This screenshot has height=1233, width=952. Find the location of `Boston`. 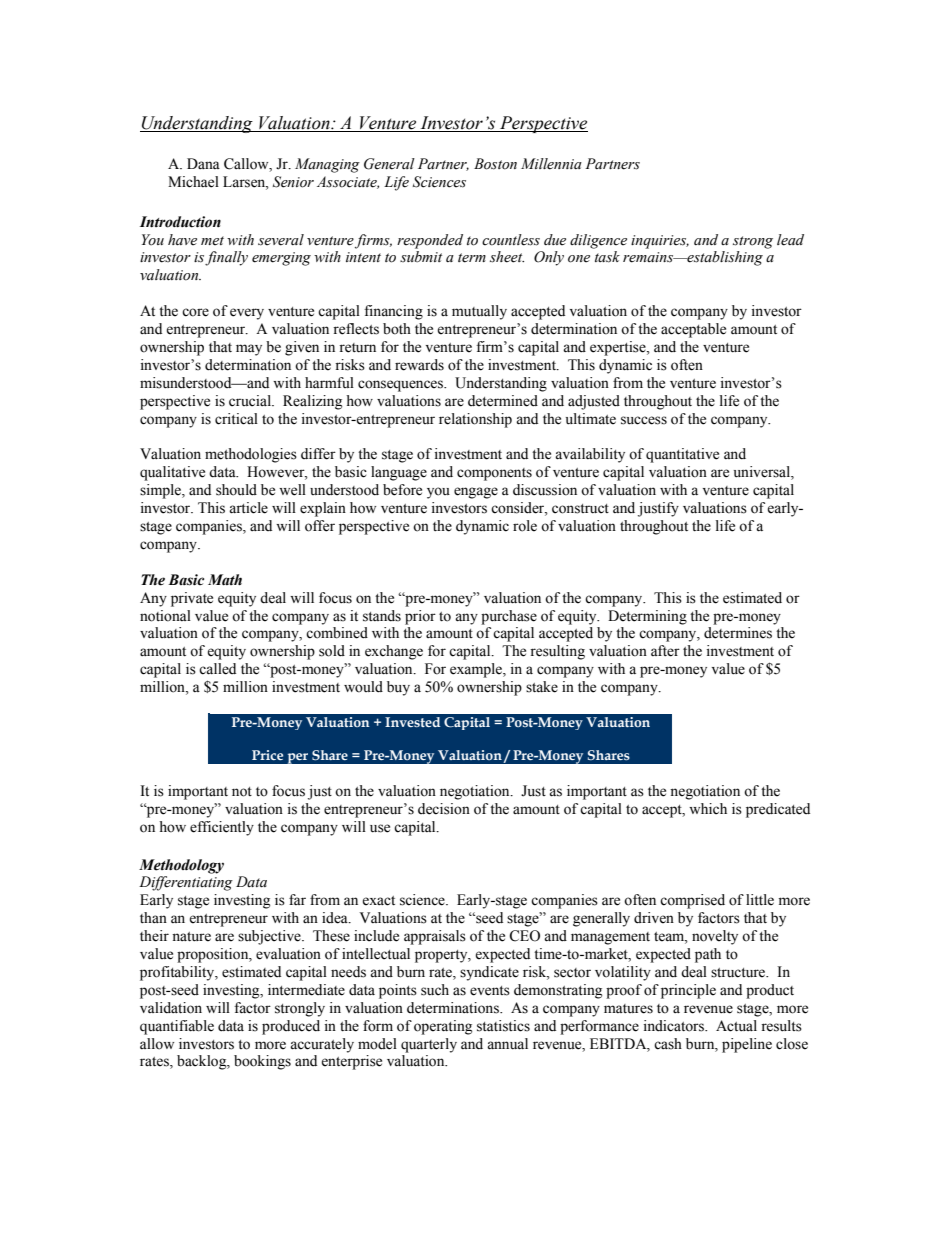

Boston is located at coordinates (495, 164).
